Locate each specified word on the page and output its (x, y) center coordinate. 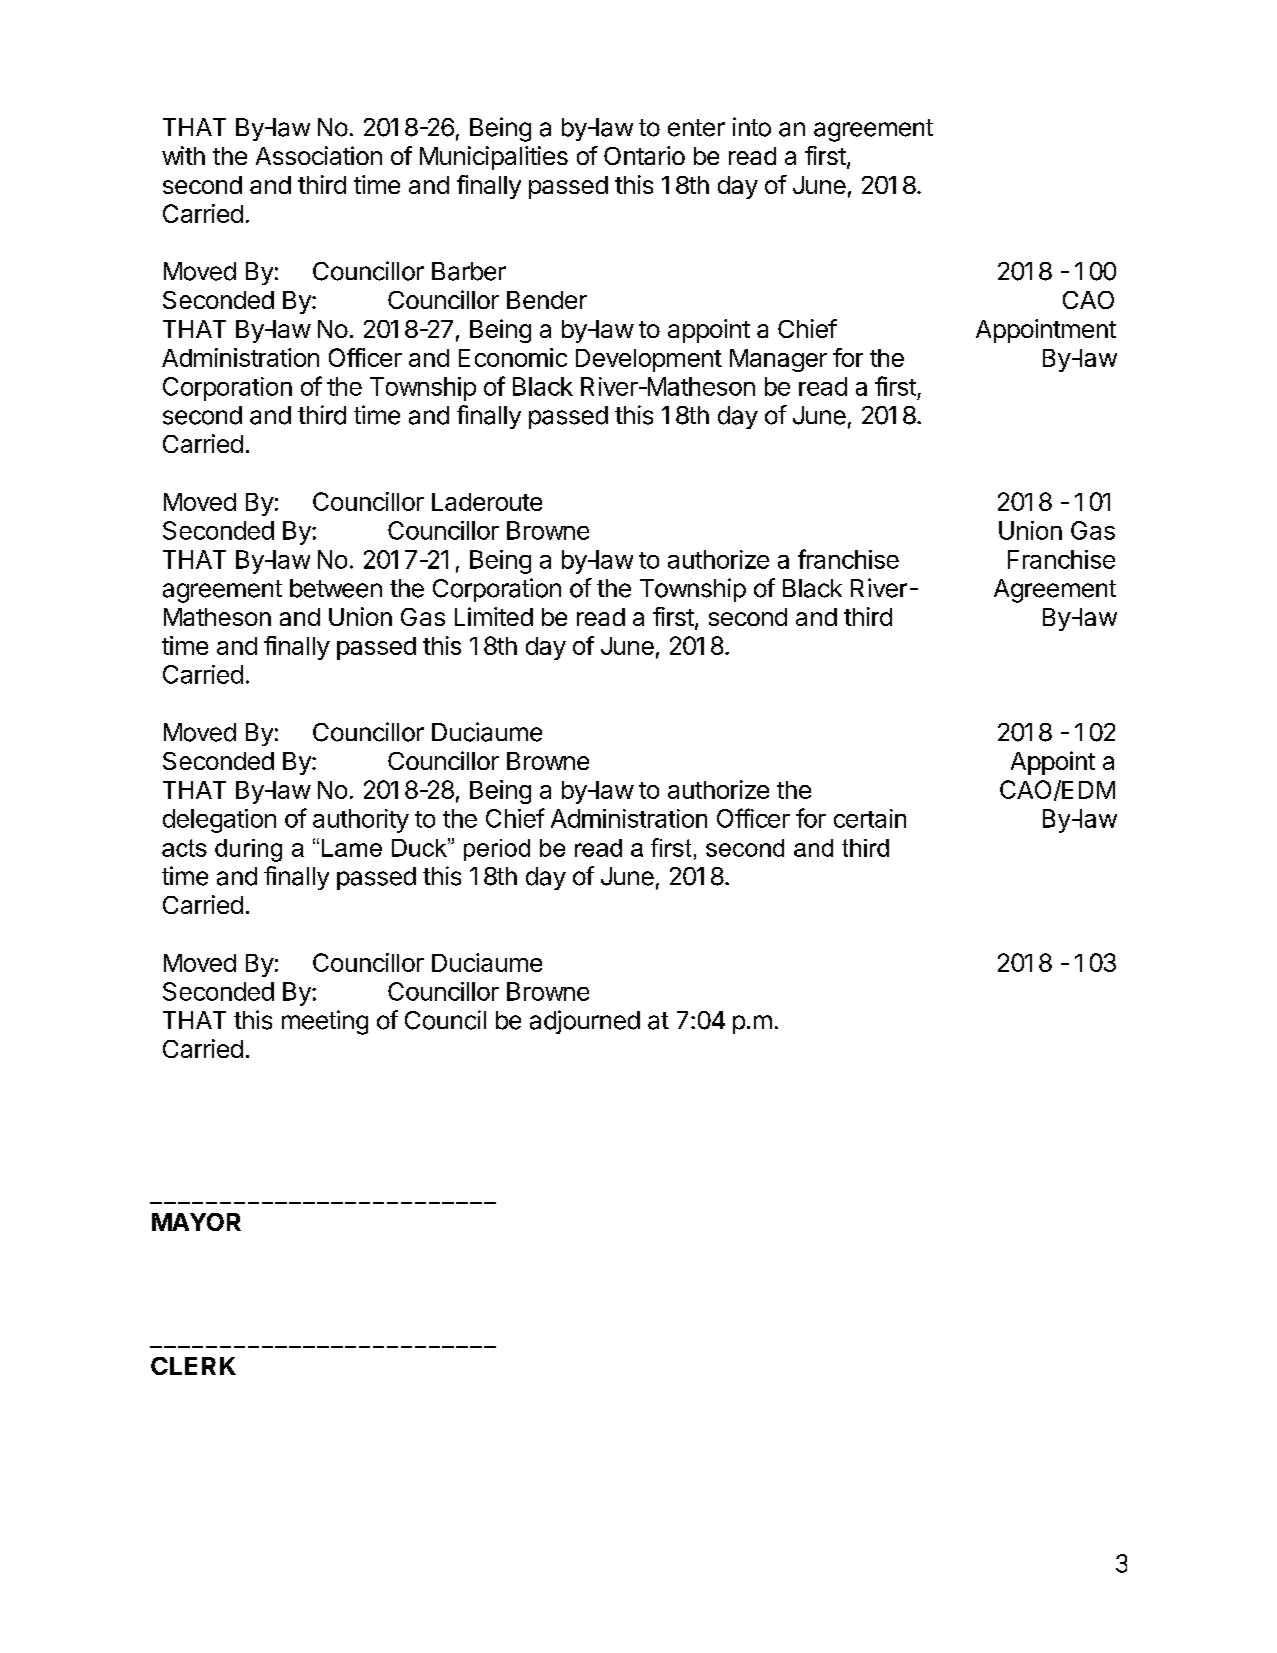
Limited (494, 616)
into (752, 127)
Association (319, 155)
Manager (778, 360)
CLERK (193, 1366)
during (248, 850)
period (497, 850)
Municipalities (494, 158)
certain (870, 818)
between (336, 588)
